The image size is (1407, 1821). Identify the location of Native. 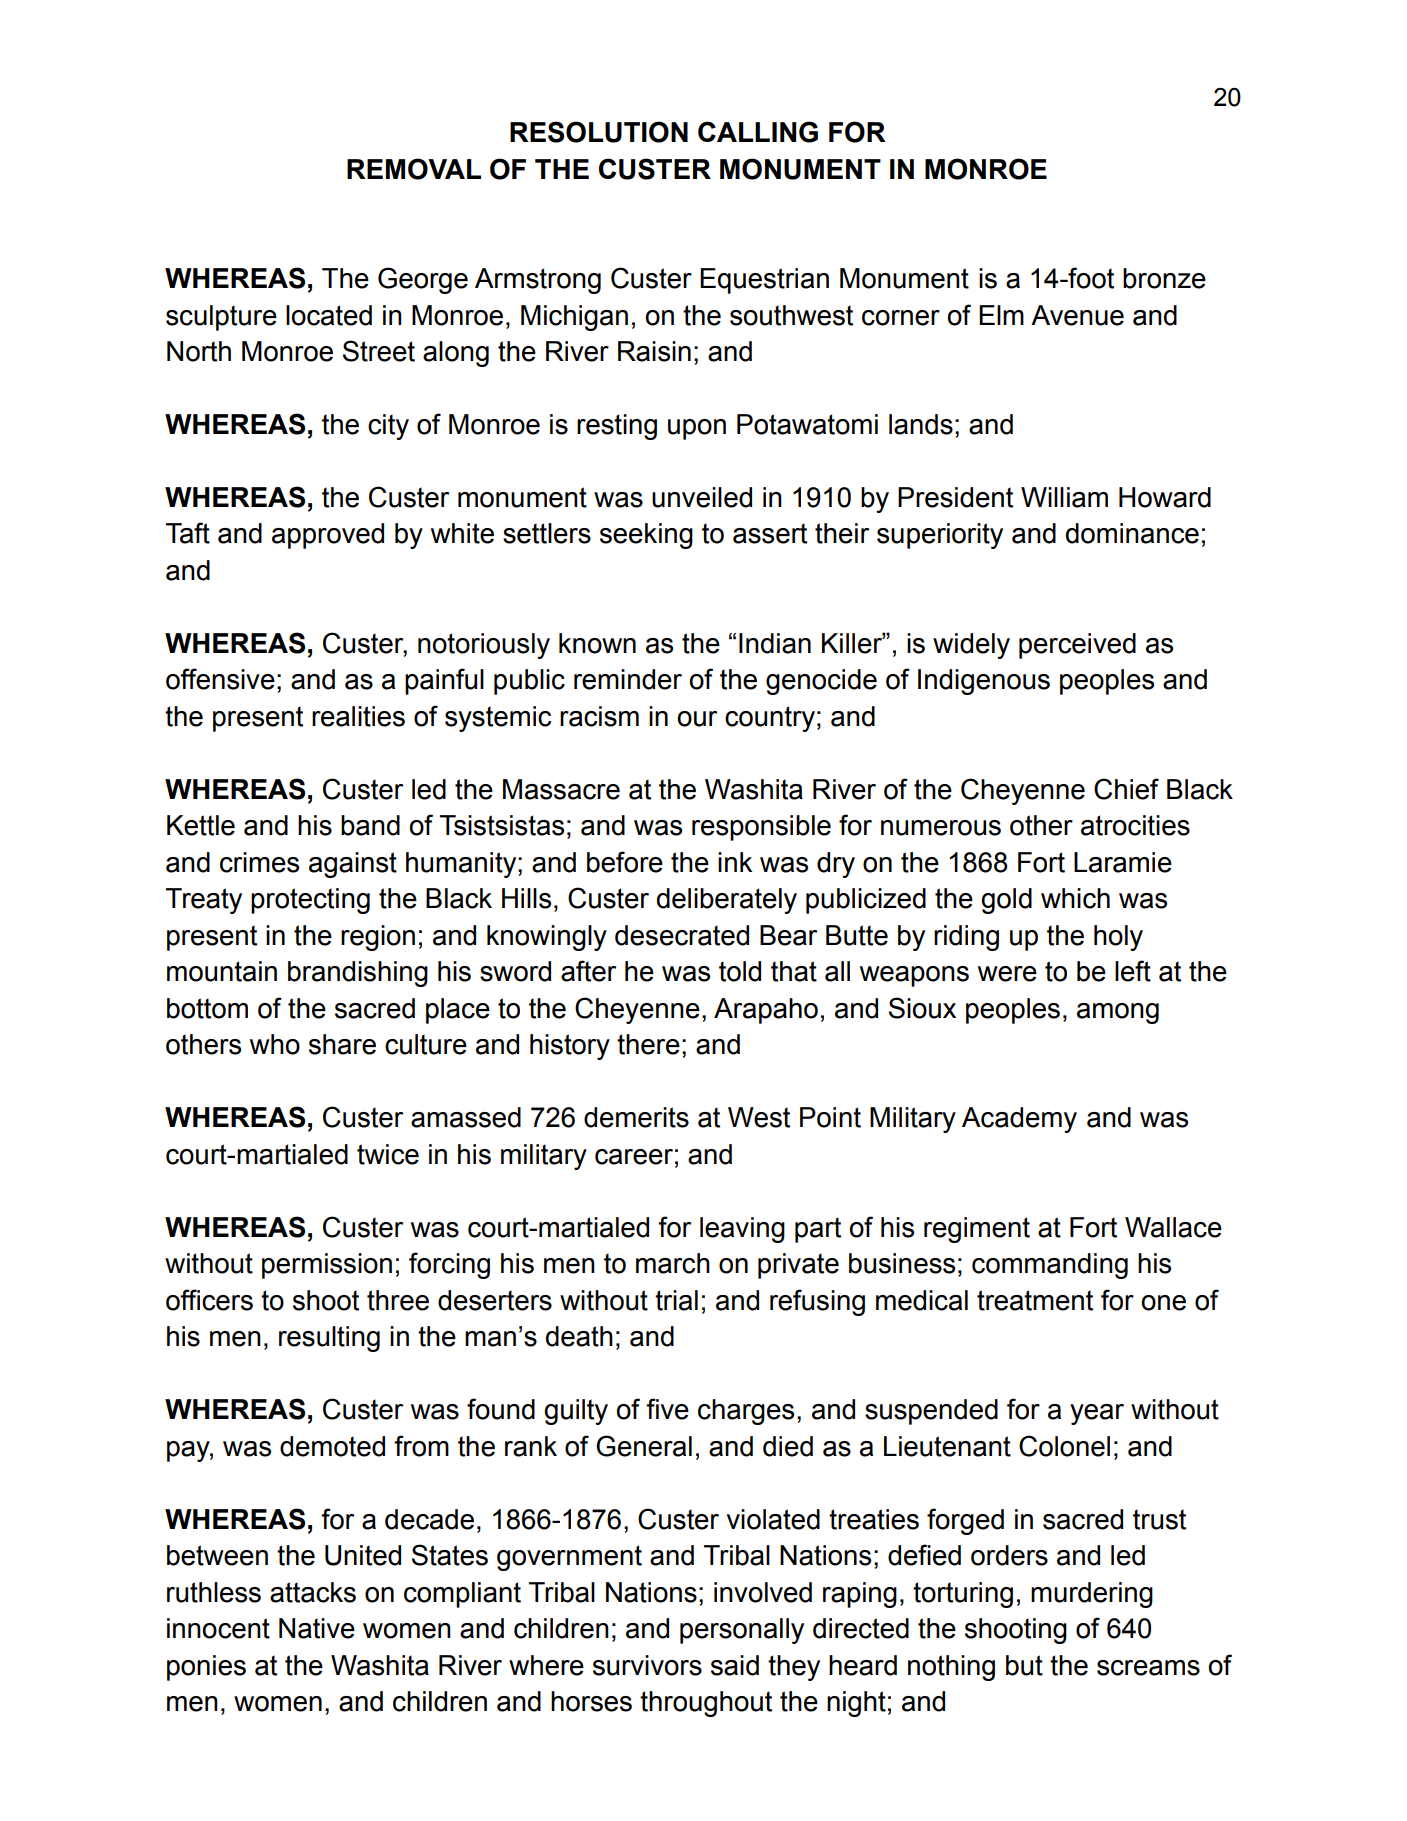
(317, 1628).
